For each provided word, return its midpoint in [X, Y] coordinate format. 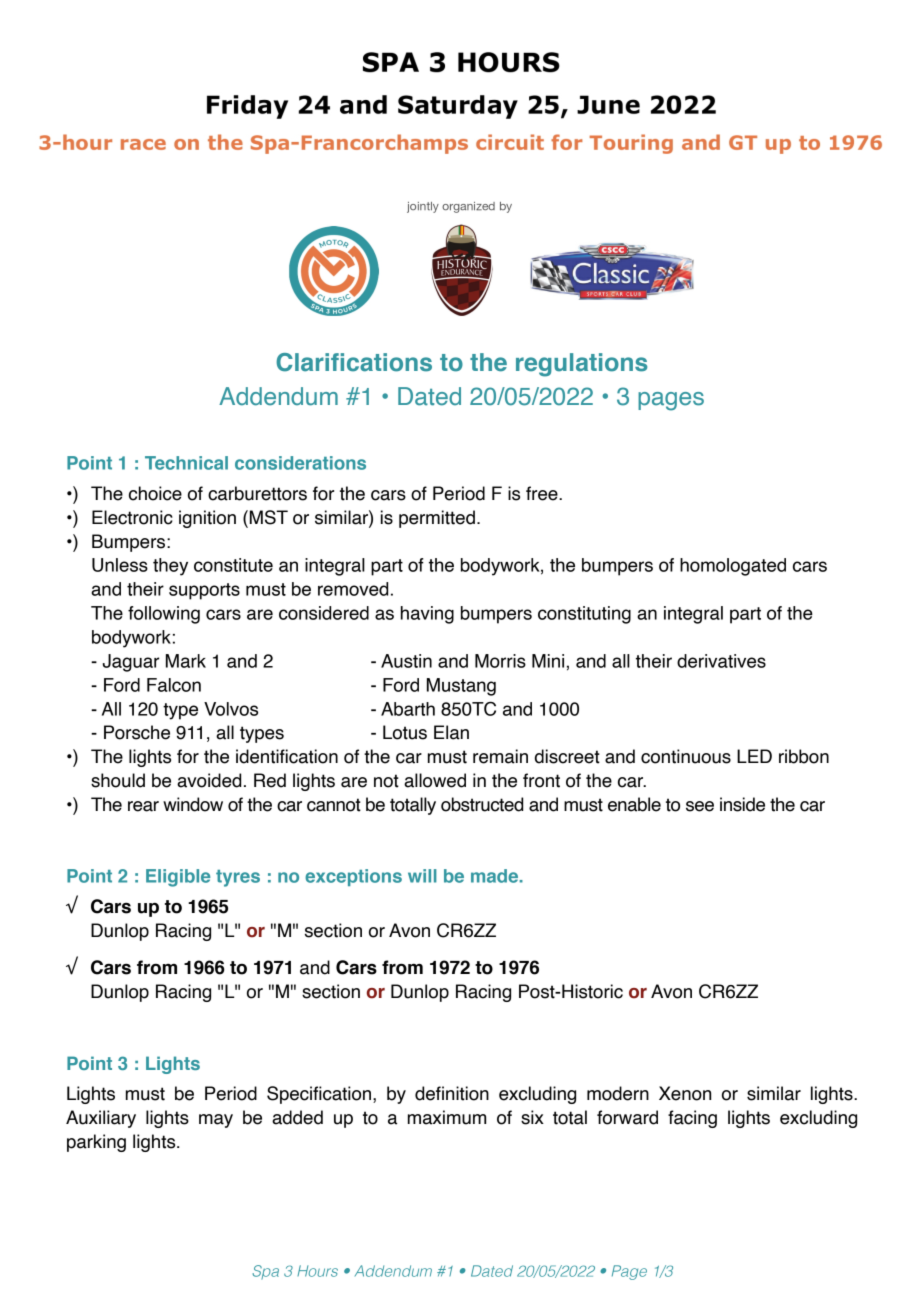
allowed [435, 780]
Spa [266, 1272]
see [700, 806]
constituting [584, 615]
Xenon [685, 1093]
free [543, 493]
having [427, 615]
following [164, 615]
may [216, 1121]
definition [452, 1093]
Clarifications [354, 362]
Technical [186, 463]
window [193, 804]
